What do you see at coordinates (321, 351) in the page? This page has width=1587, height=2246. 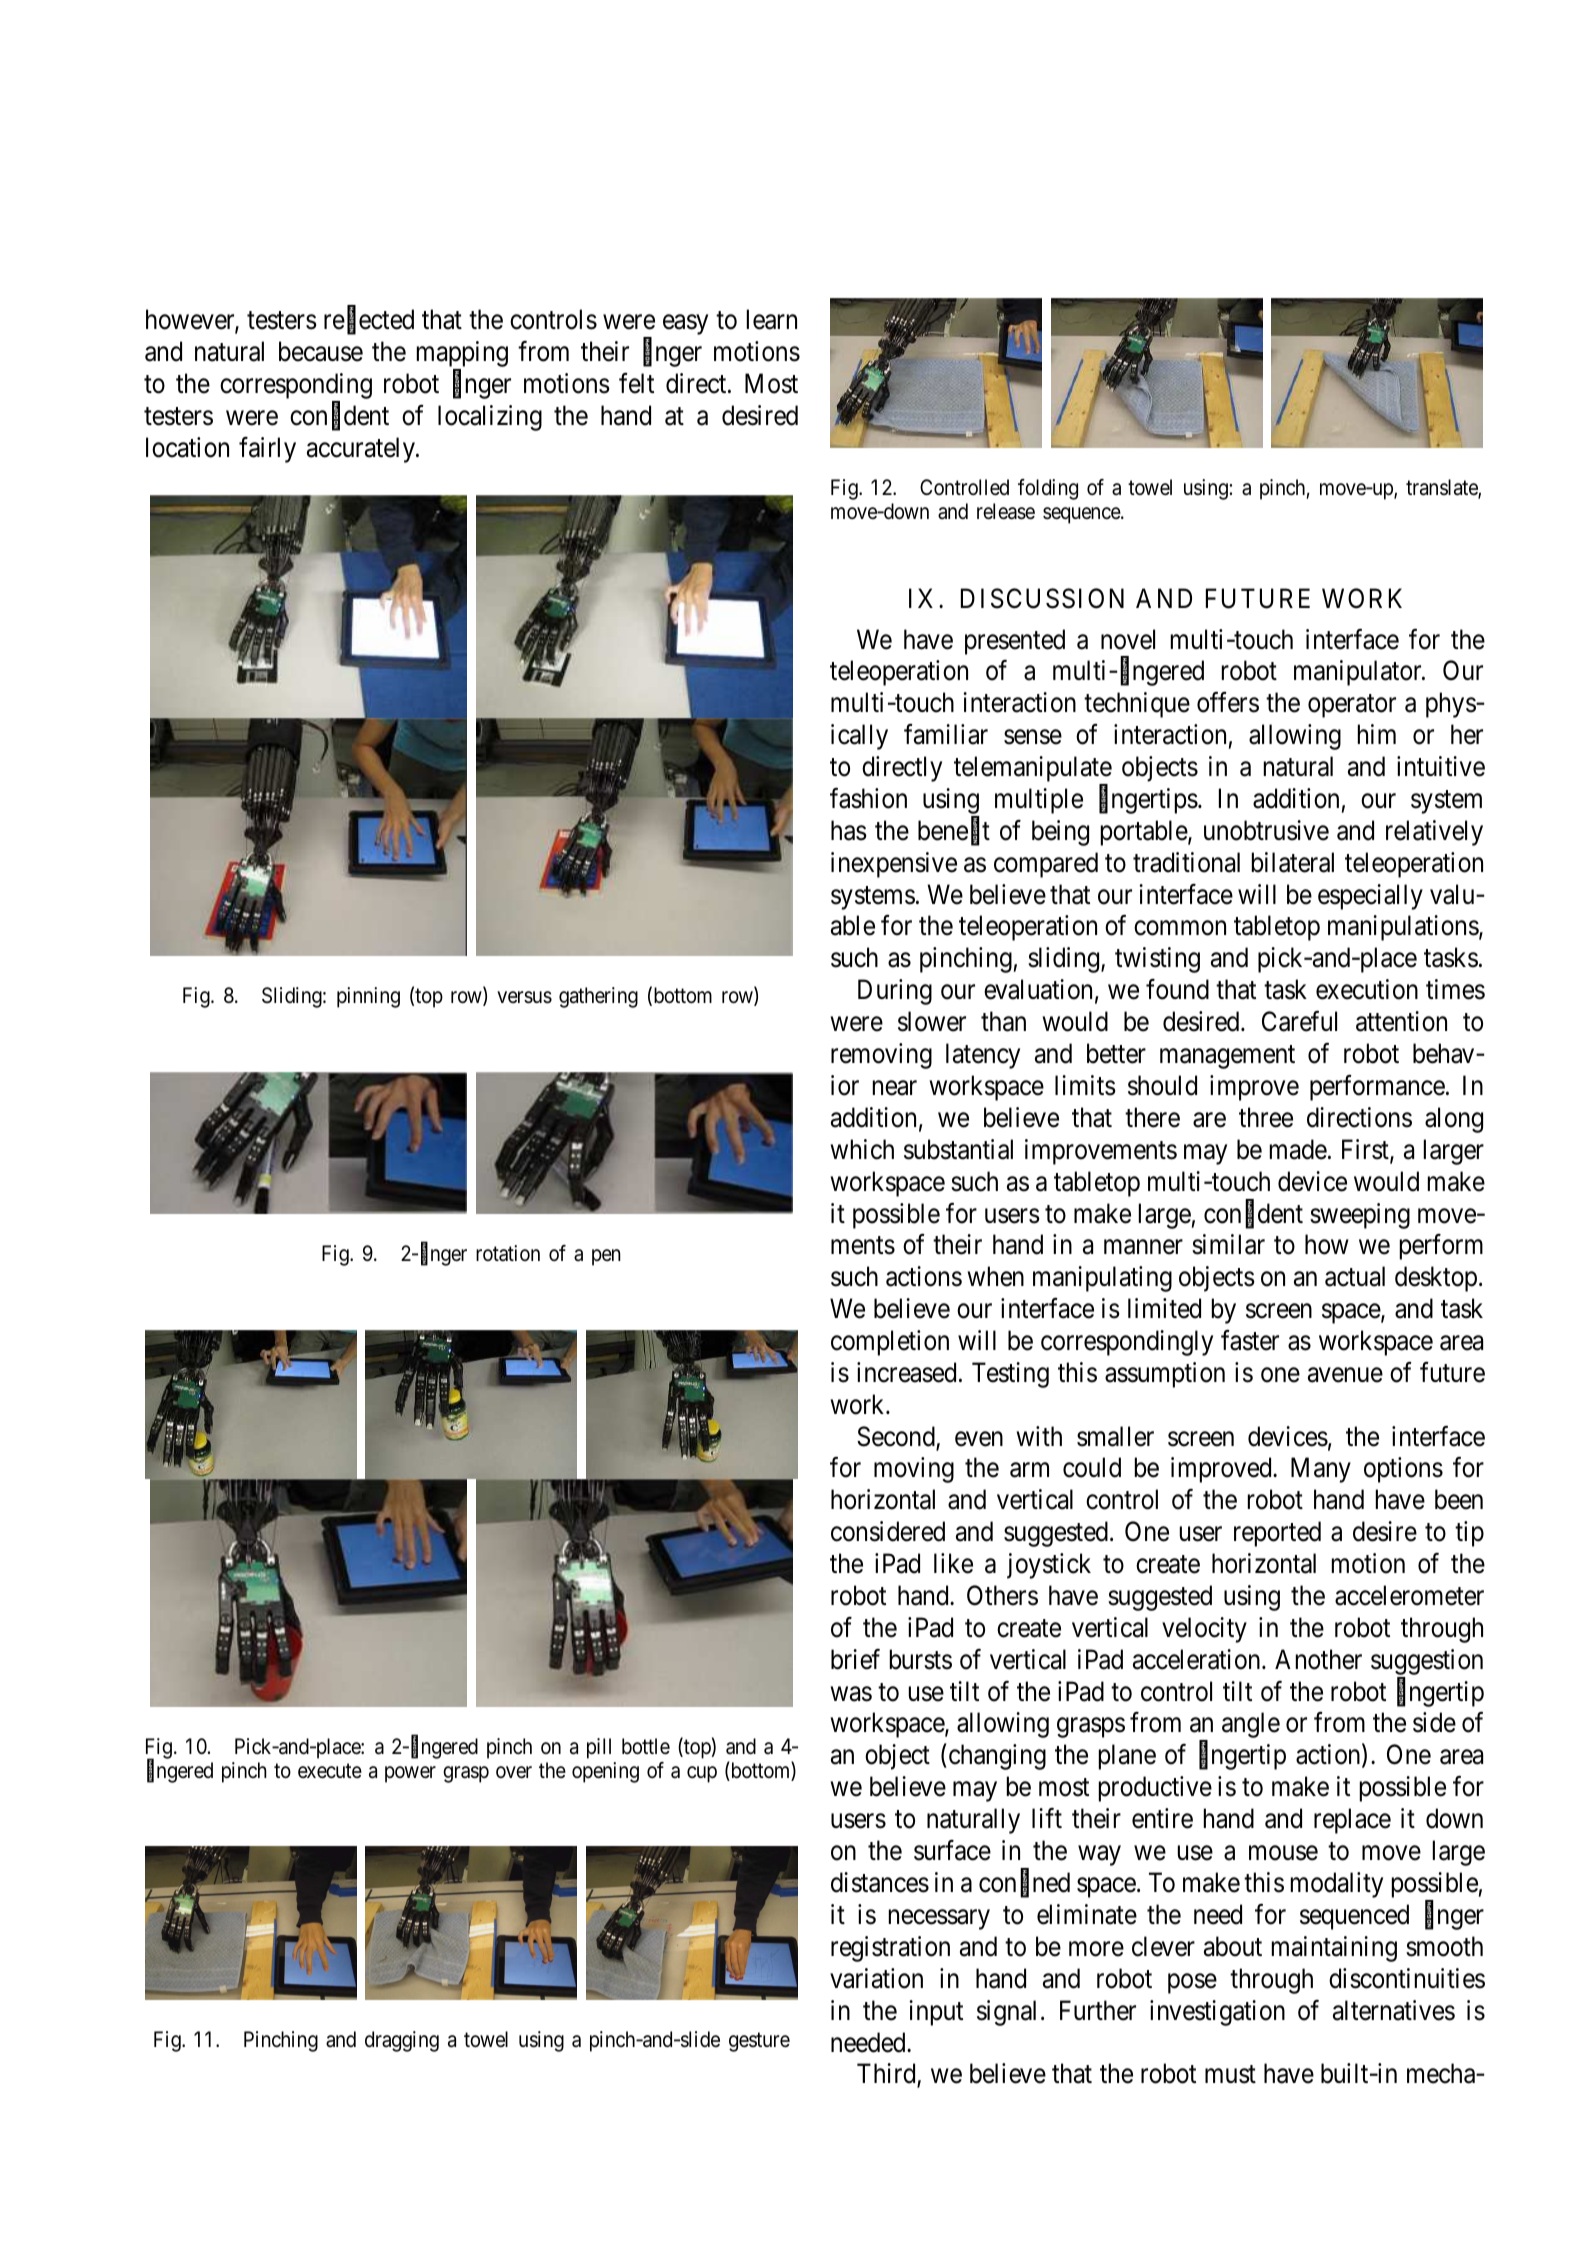 I see `because` at bounding box center [321, 351].
